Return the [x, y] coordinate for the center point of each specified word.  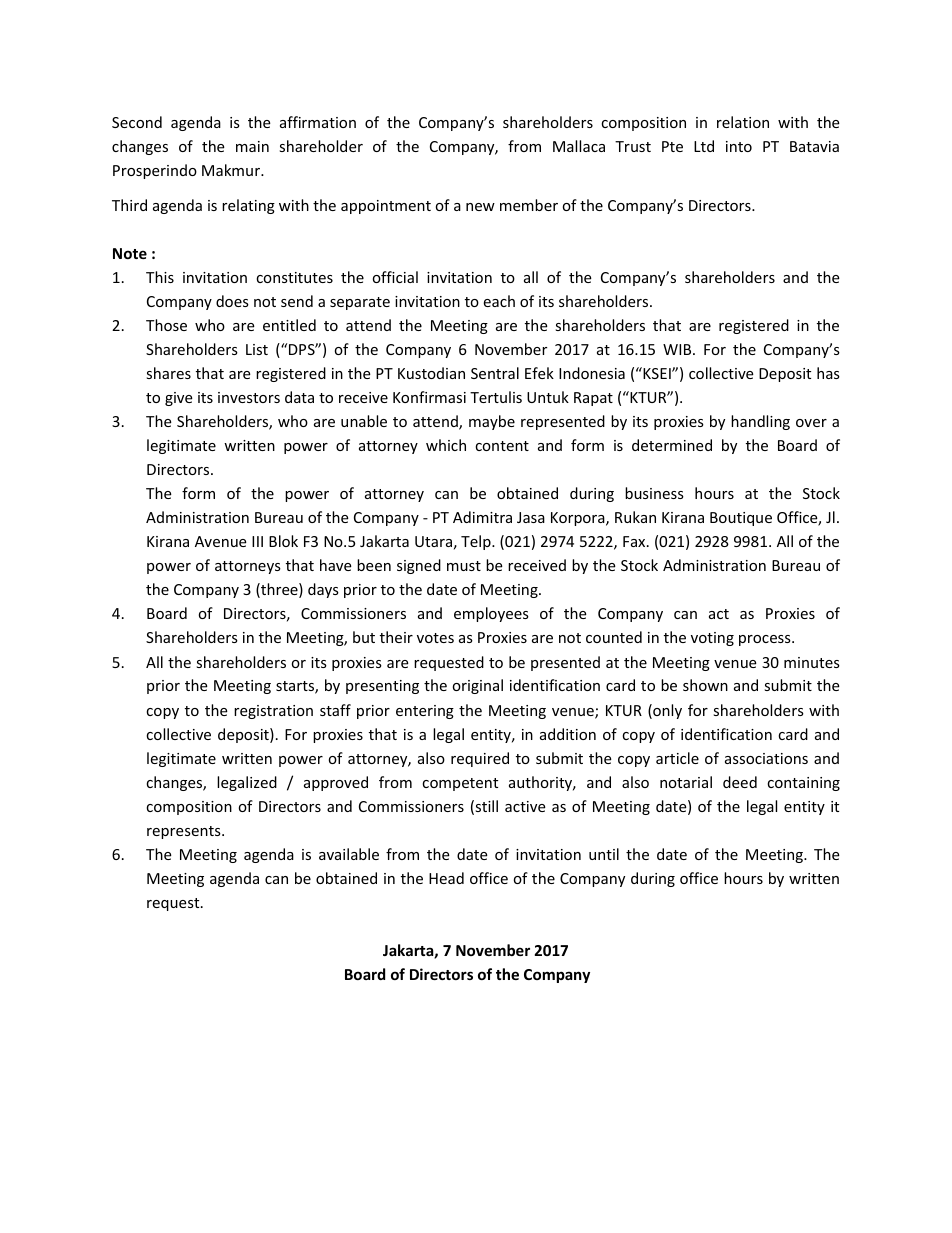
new [480, 207]
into [739, 146]
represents [185, 832]
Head [446, 878]
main [252, 146]
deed [740, 782]
